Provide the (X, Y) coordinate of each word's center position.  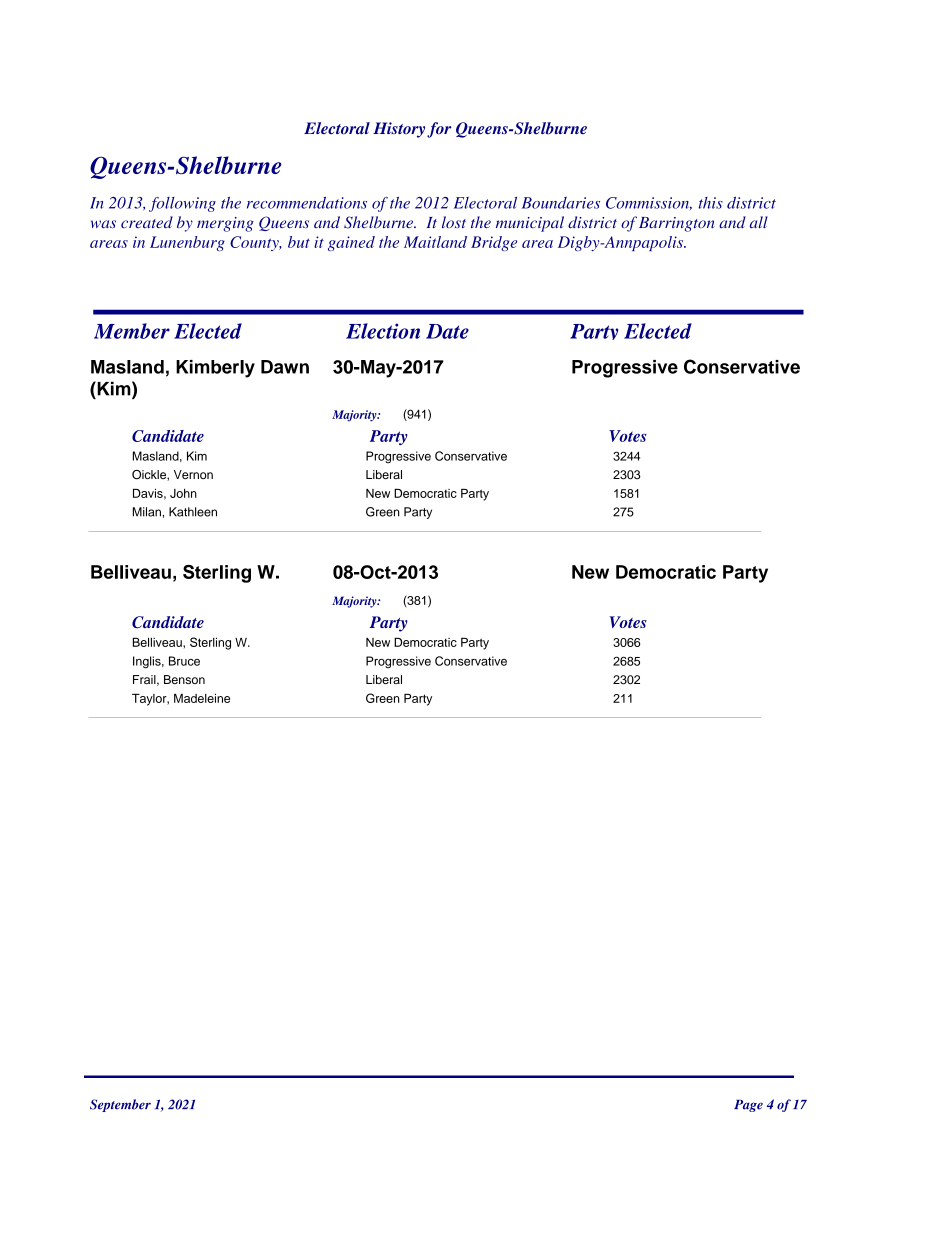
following (182, 204)
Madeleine (202, 698)
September (120, 1105)
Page (748, 1106)
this (711, 203)
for (439, 130)
